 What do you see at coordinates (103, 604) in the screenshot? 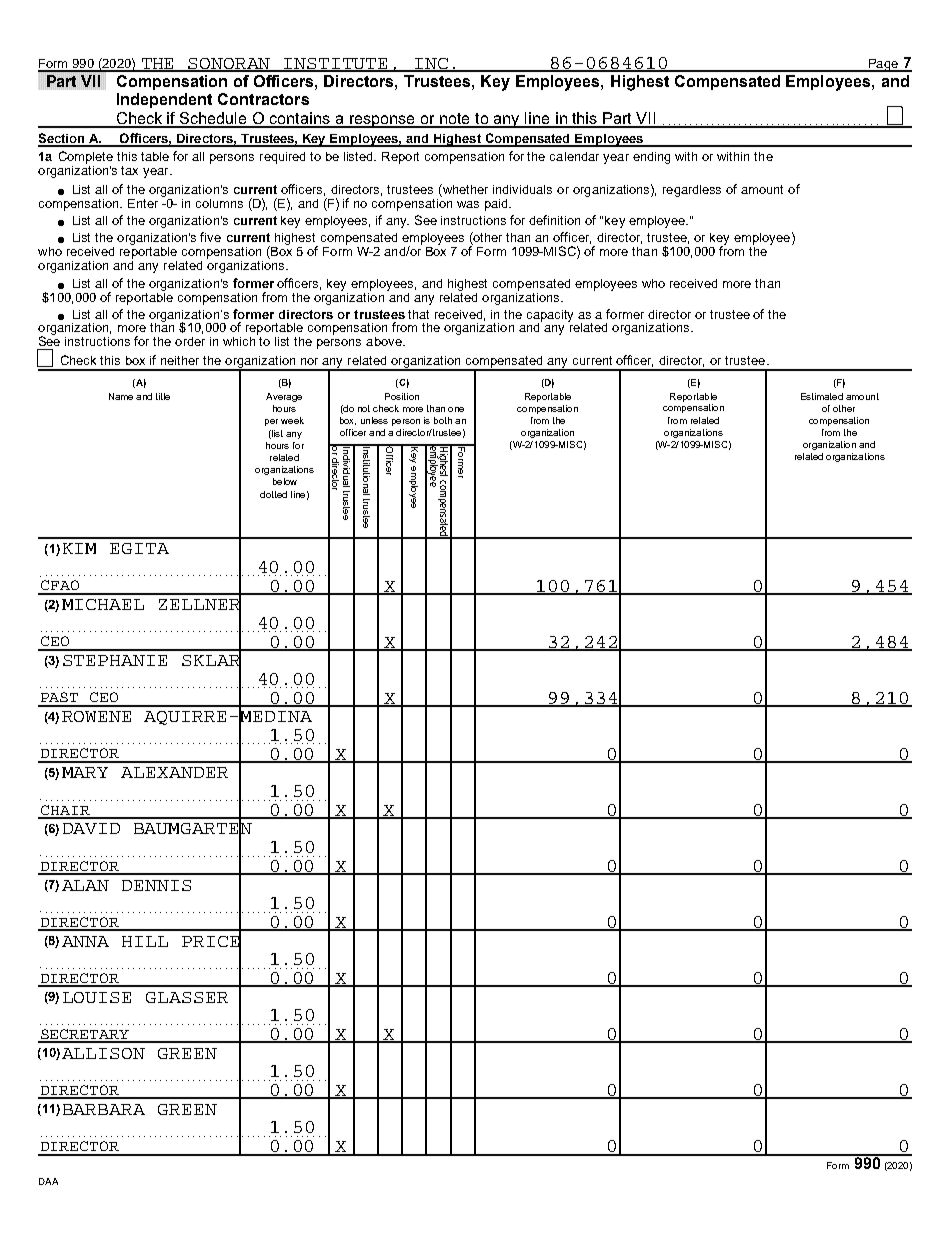
I see `MICHAEL` at bounding box center [103, 604].
